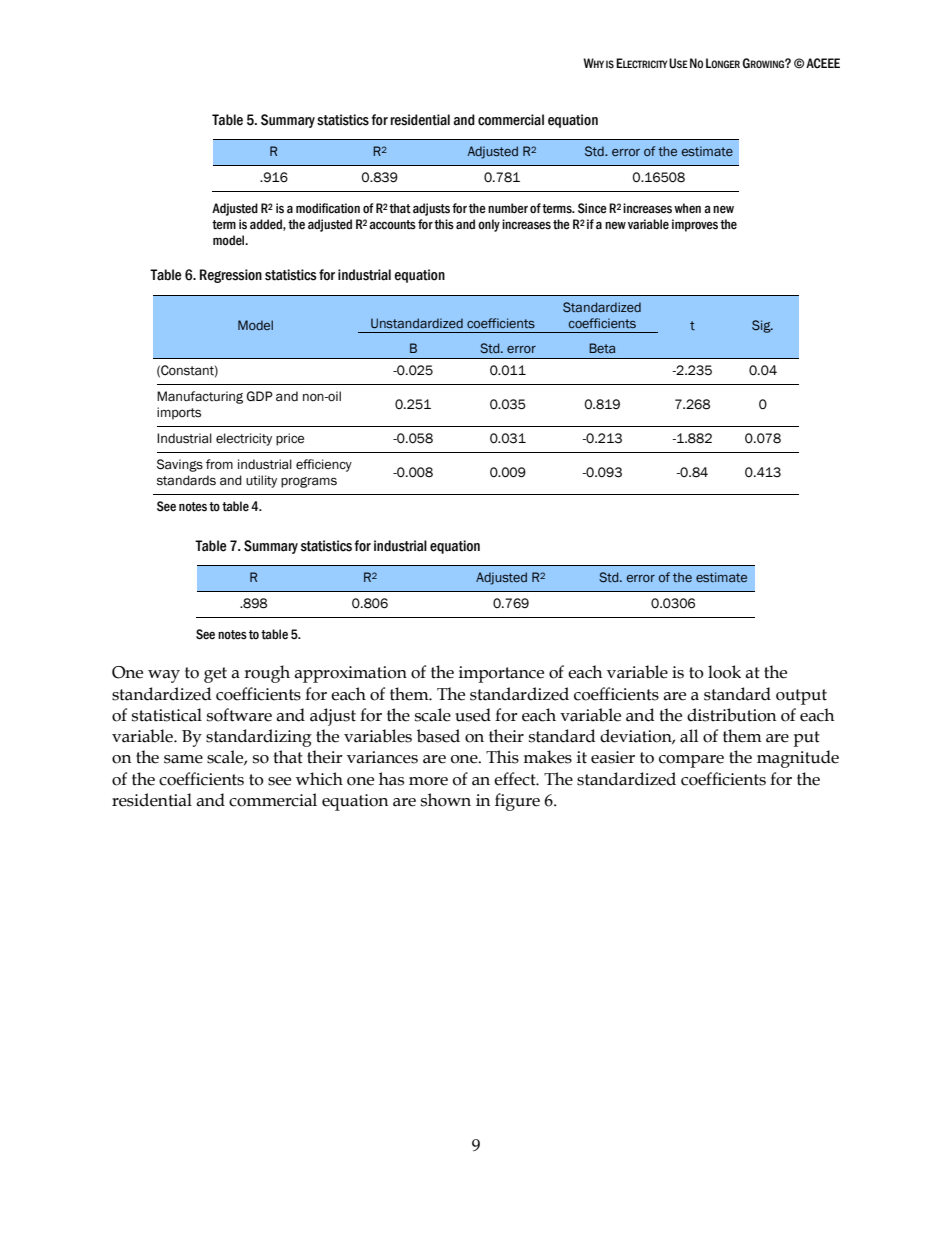 This screenshot has width=952, height=1233. What do you see at coordinates (602, 348) in the screenshot?
I see `Beta` at bounding box center [602, 348].
